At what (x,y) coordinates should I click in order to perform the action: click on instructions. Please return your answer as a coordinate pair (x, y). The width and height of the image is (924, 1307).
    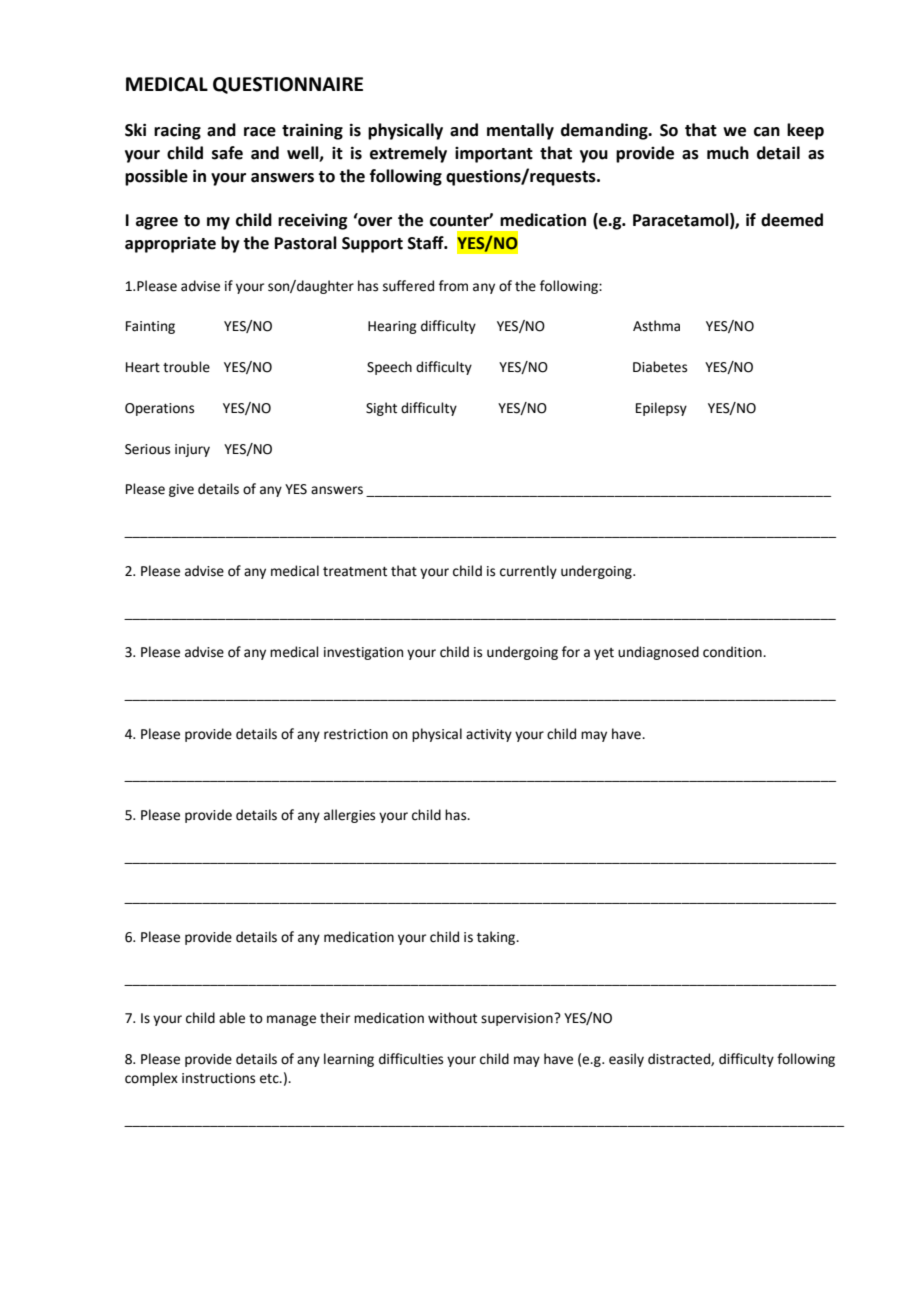
    Looking at the image, I should click on (218, 1078).
